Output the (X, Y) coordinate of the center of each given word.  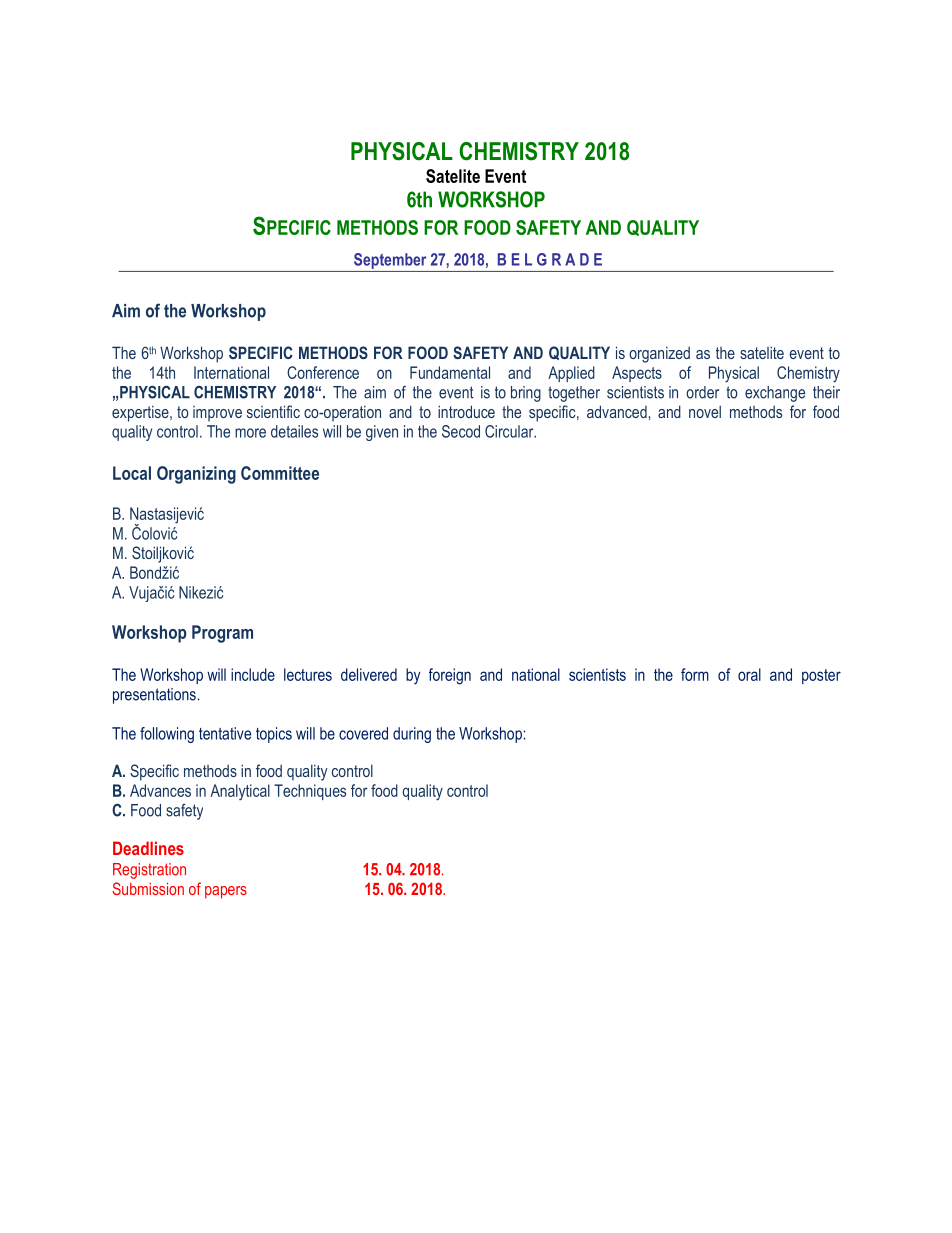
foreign (450, 676)
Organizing (196, 475)
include (253, 674)
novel (705, 411)
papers (226, 892)
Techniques (310, 792)
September (390, 261)
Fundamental (450, 372)
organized (659, 354)
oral (749, 674)
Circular (510, 431)
